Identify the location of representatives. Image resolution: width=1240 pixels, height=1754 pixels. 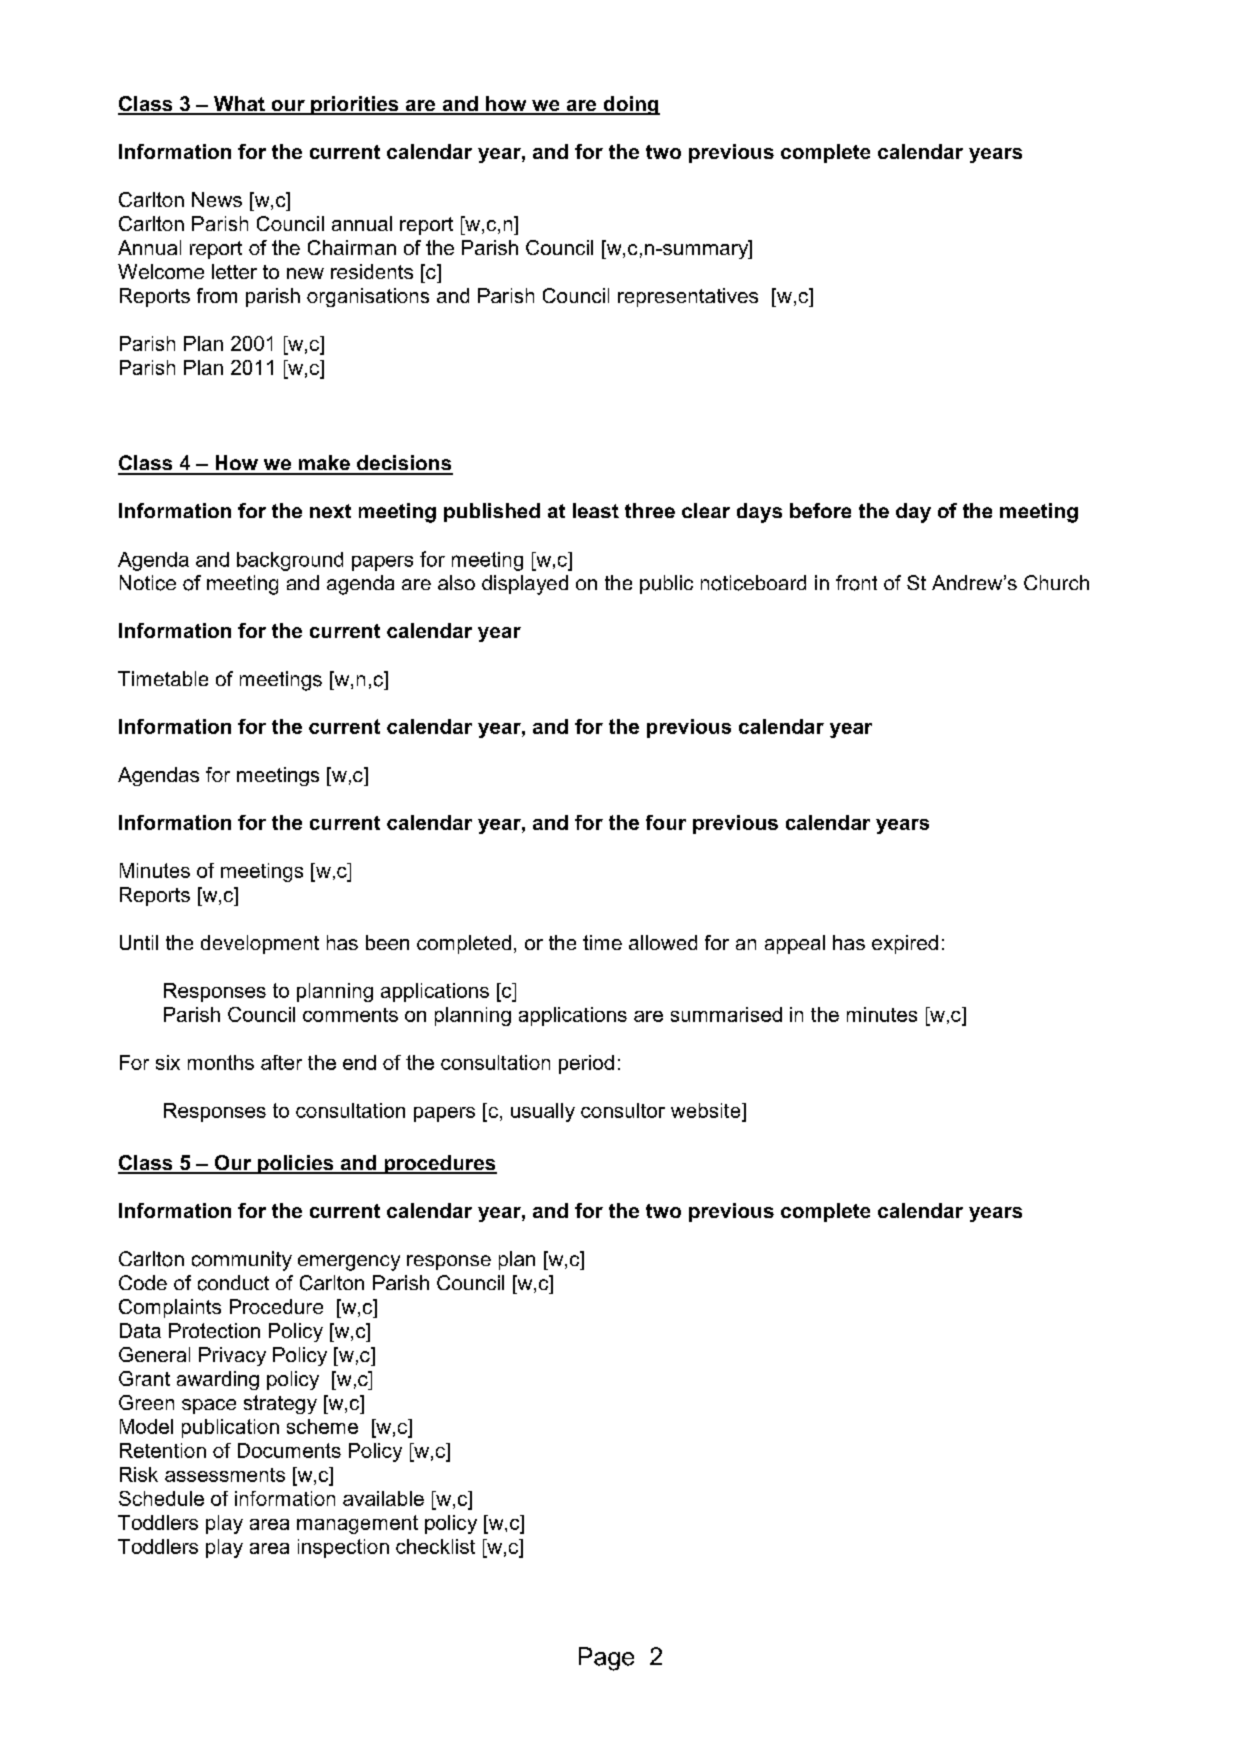
(688, 297).
